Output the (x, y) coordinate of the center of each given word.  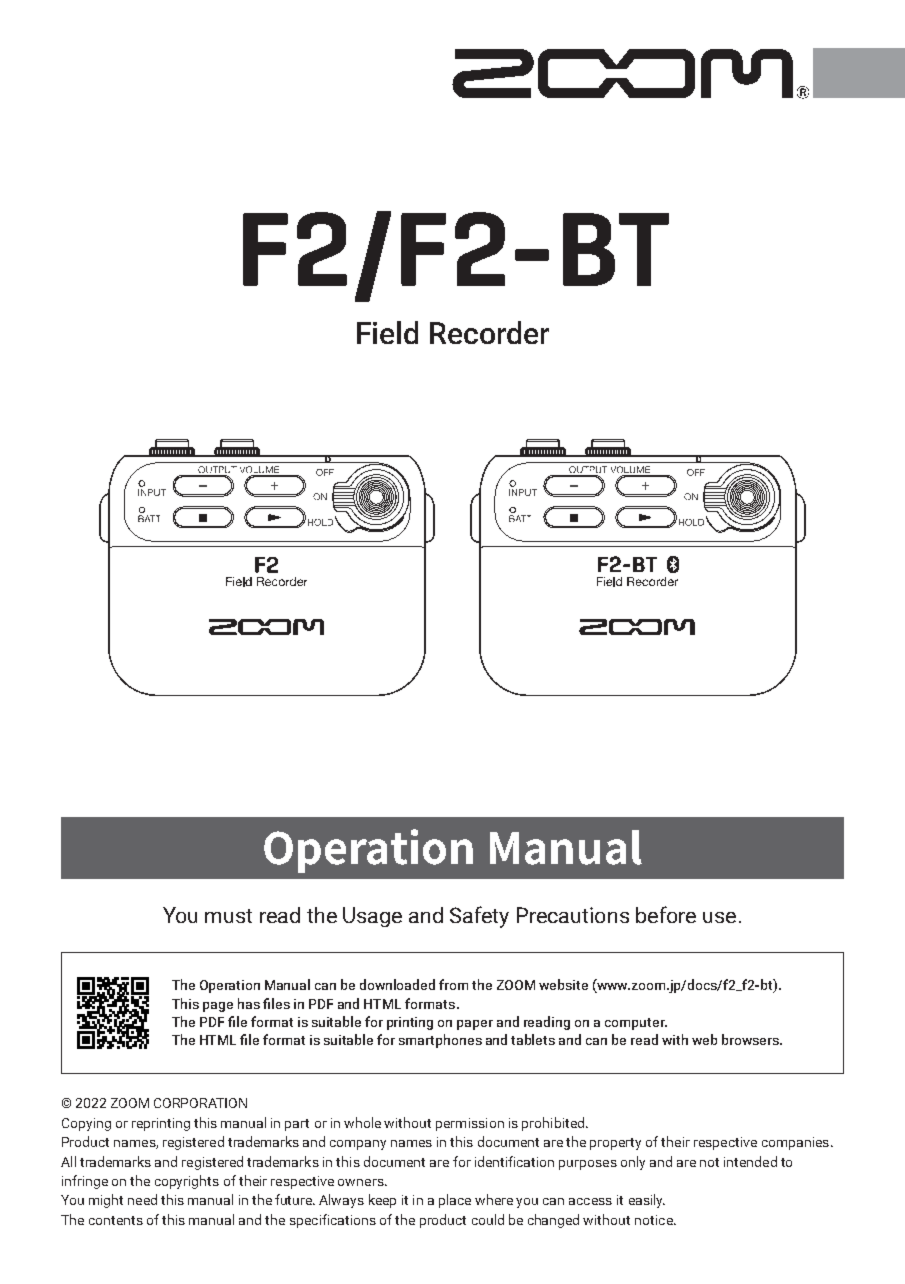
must (228, 916)
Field (387, 332)
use (719, 917)
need (142, 1199)
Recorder (489, 332)
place (455, 1201)
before (666, 914)
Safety (479, 917)
